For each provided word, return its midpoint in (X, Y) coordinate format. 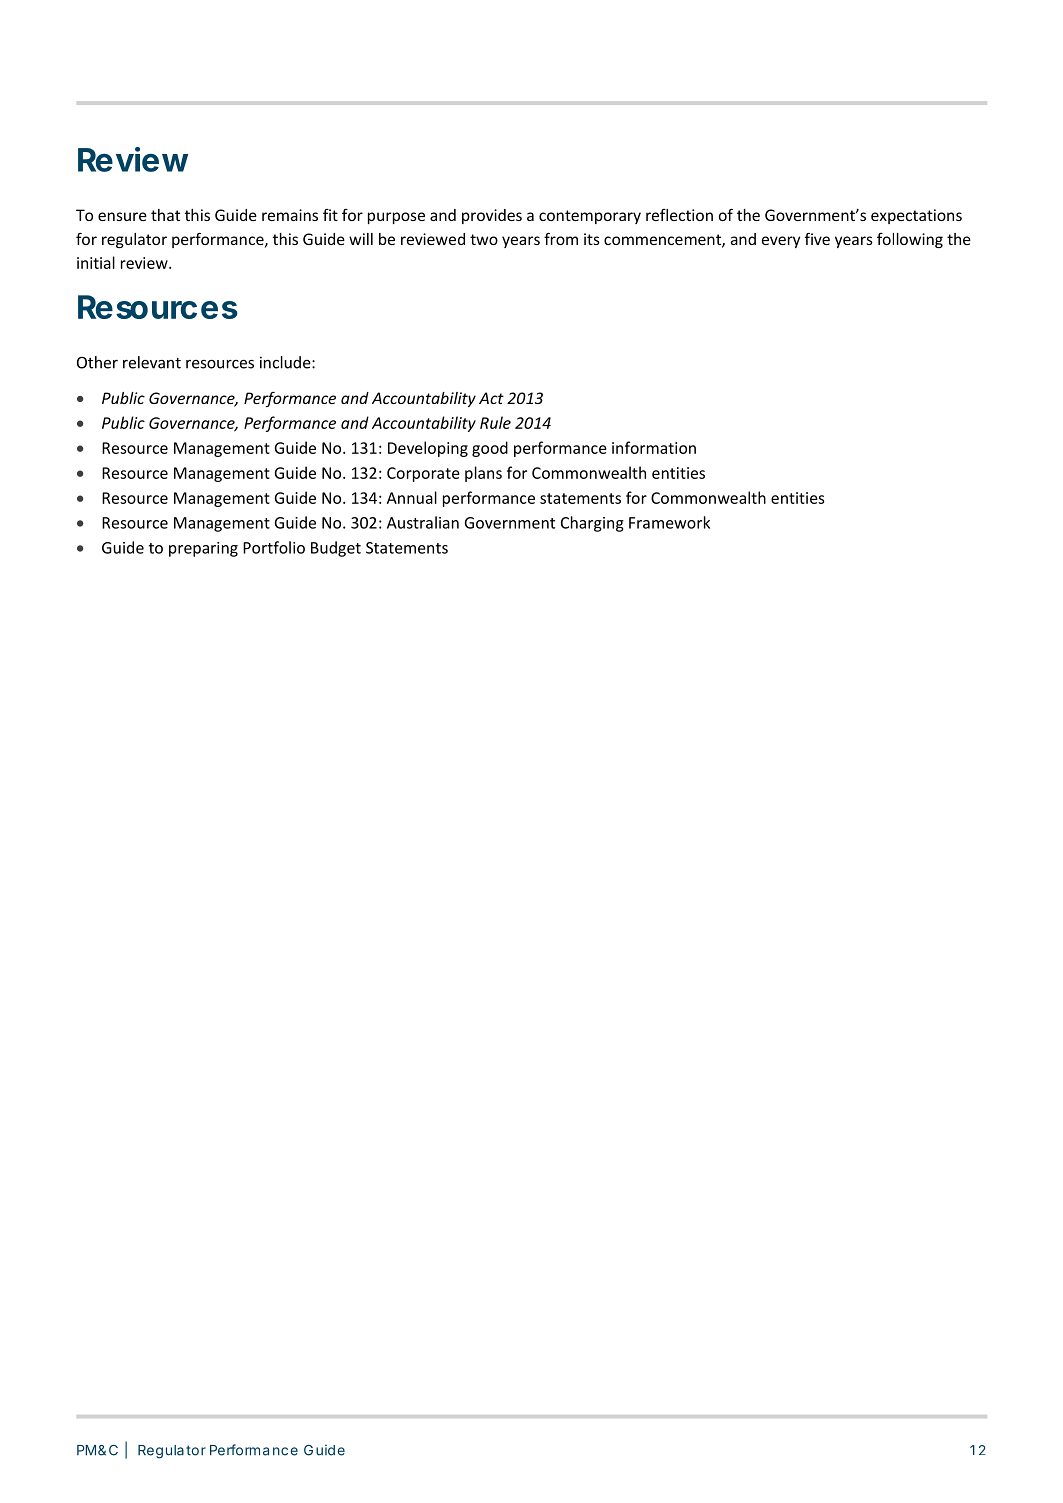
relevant (152, 362)
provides (492, 216)
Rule (495, 422)
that (165, 215)
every (781, 242)
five (817, 239)
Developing (428, 449)
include (286, 362)
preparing (203, 549)
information (654, 447)
